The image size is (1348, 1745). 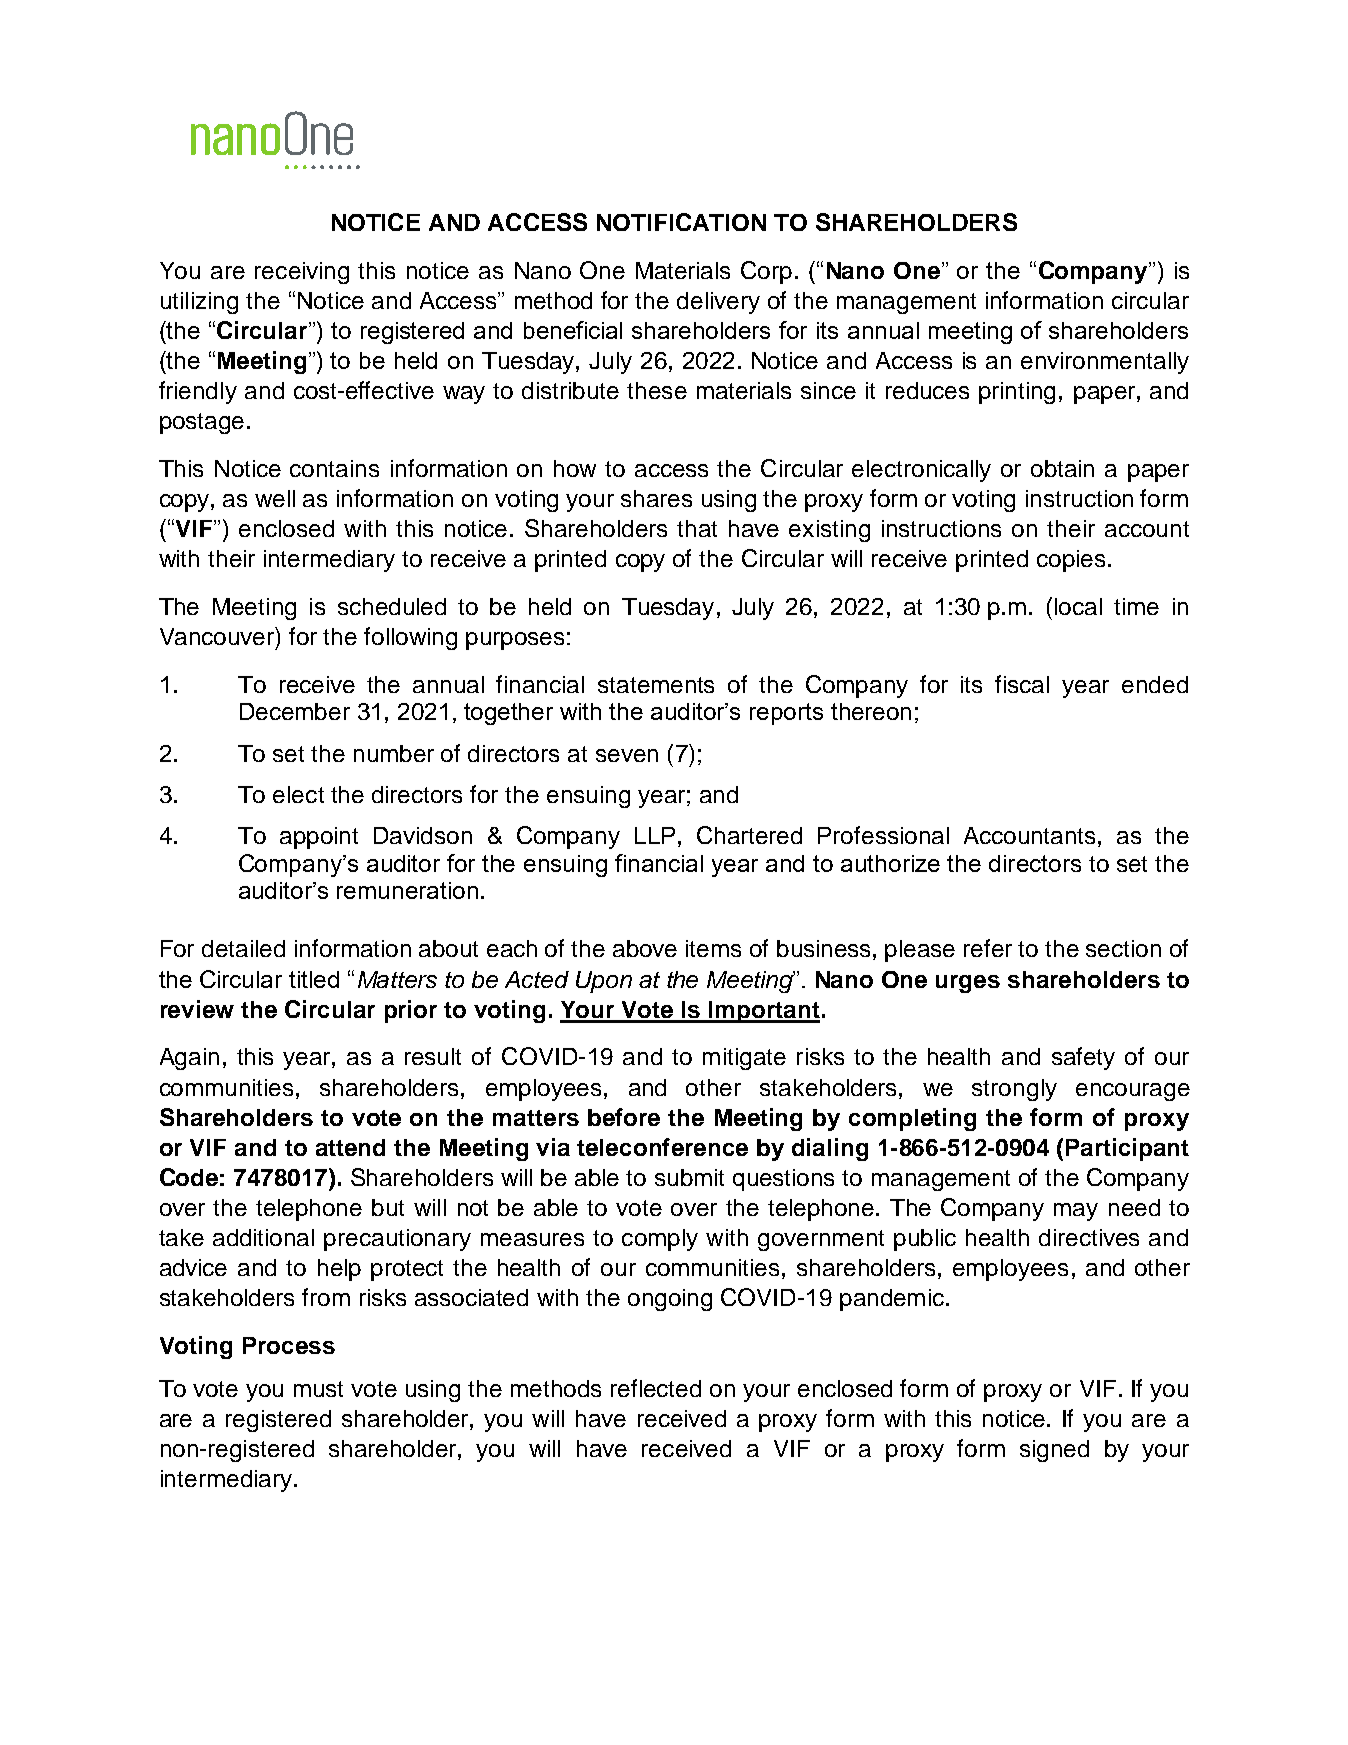 I want to click on NOTIFICATION, so click(x=681, y=222).
